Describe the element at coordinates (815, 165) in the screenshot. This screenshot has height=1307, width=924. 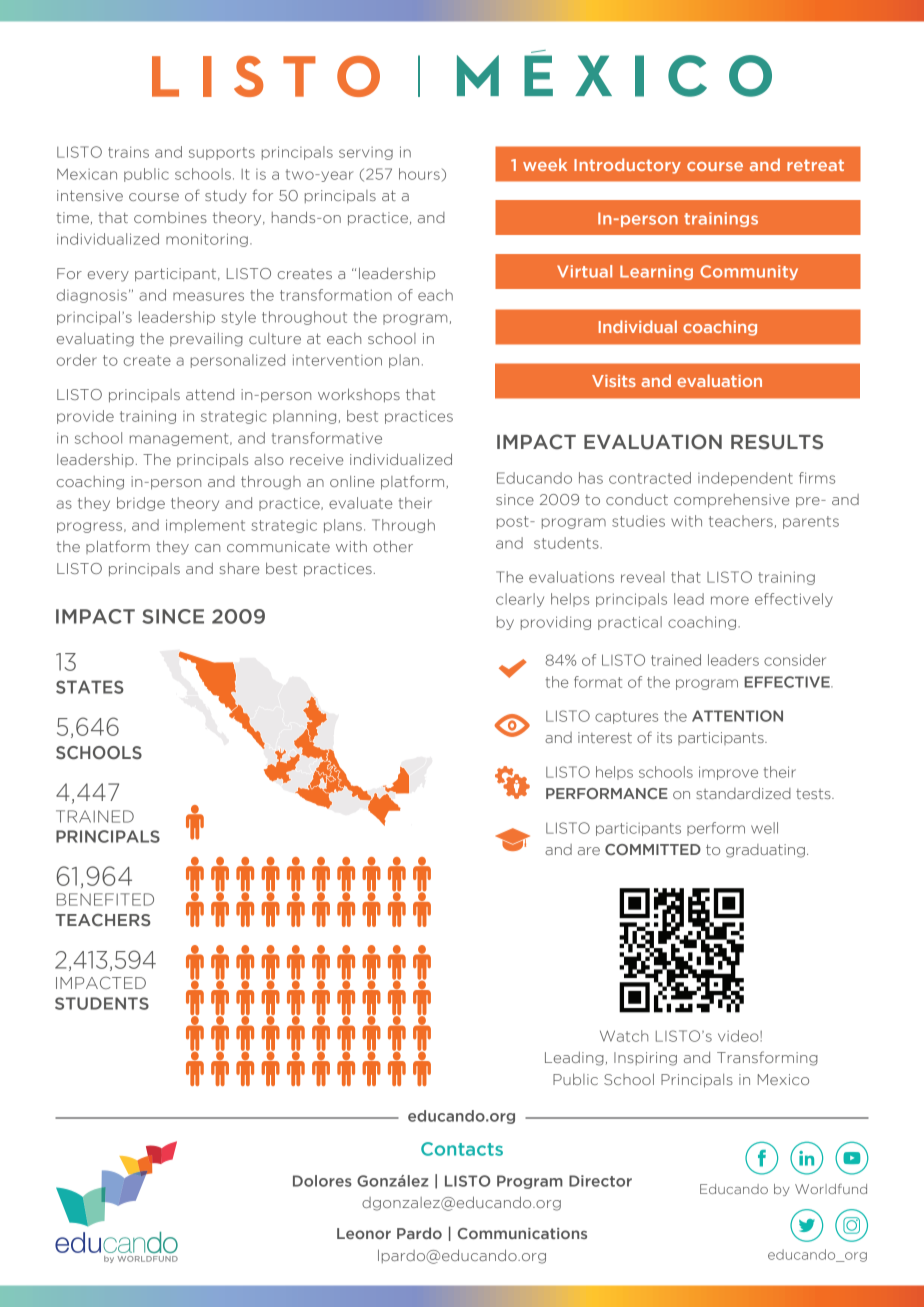
I see `retreat` at that location.
